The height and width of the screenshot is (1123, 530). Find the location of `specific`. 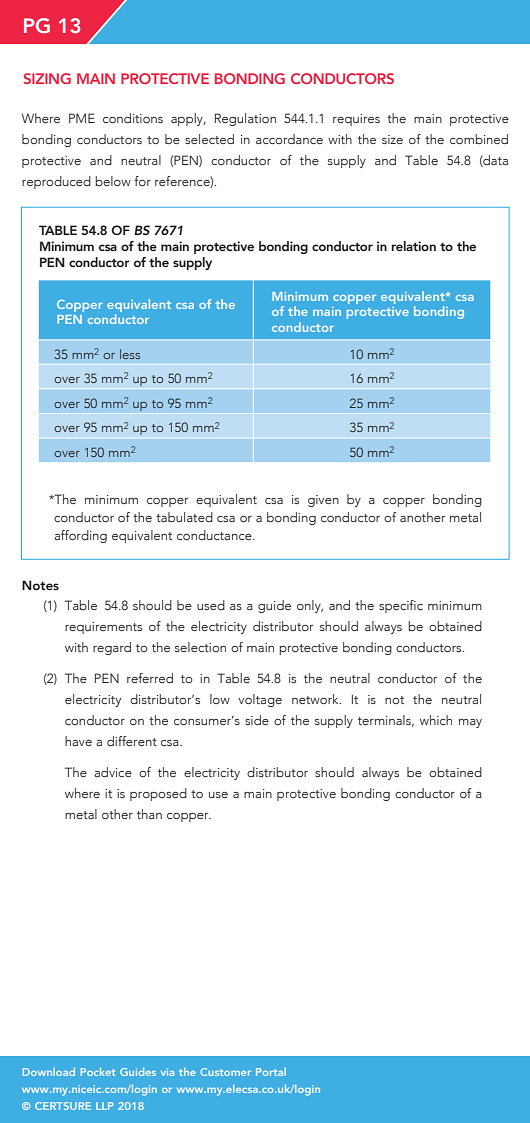

specific is located at coordinates (401, 606).
